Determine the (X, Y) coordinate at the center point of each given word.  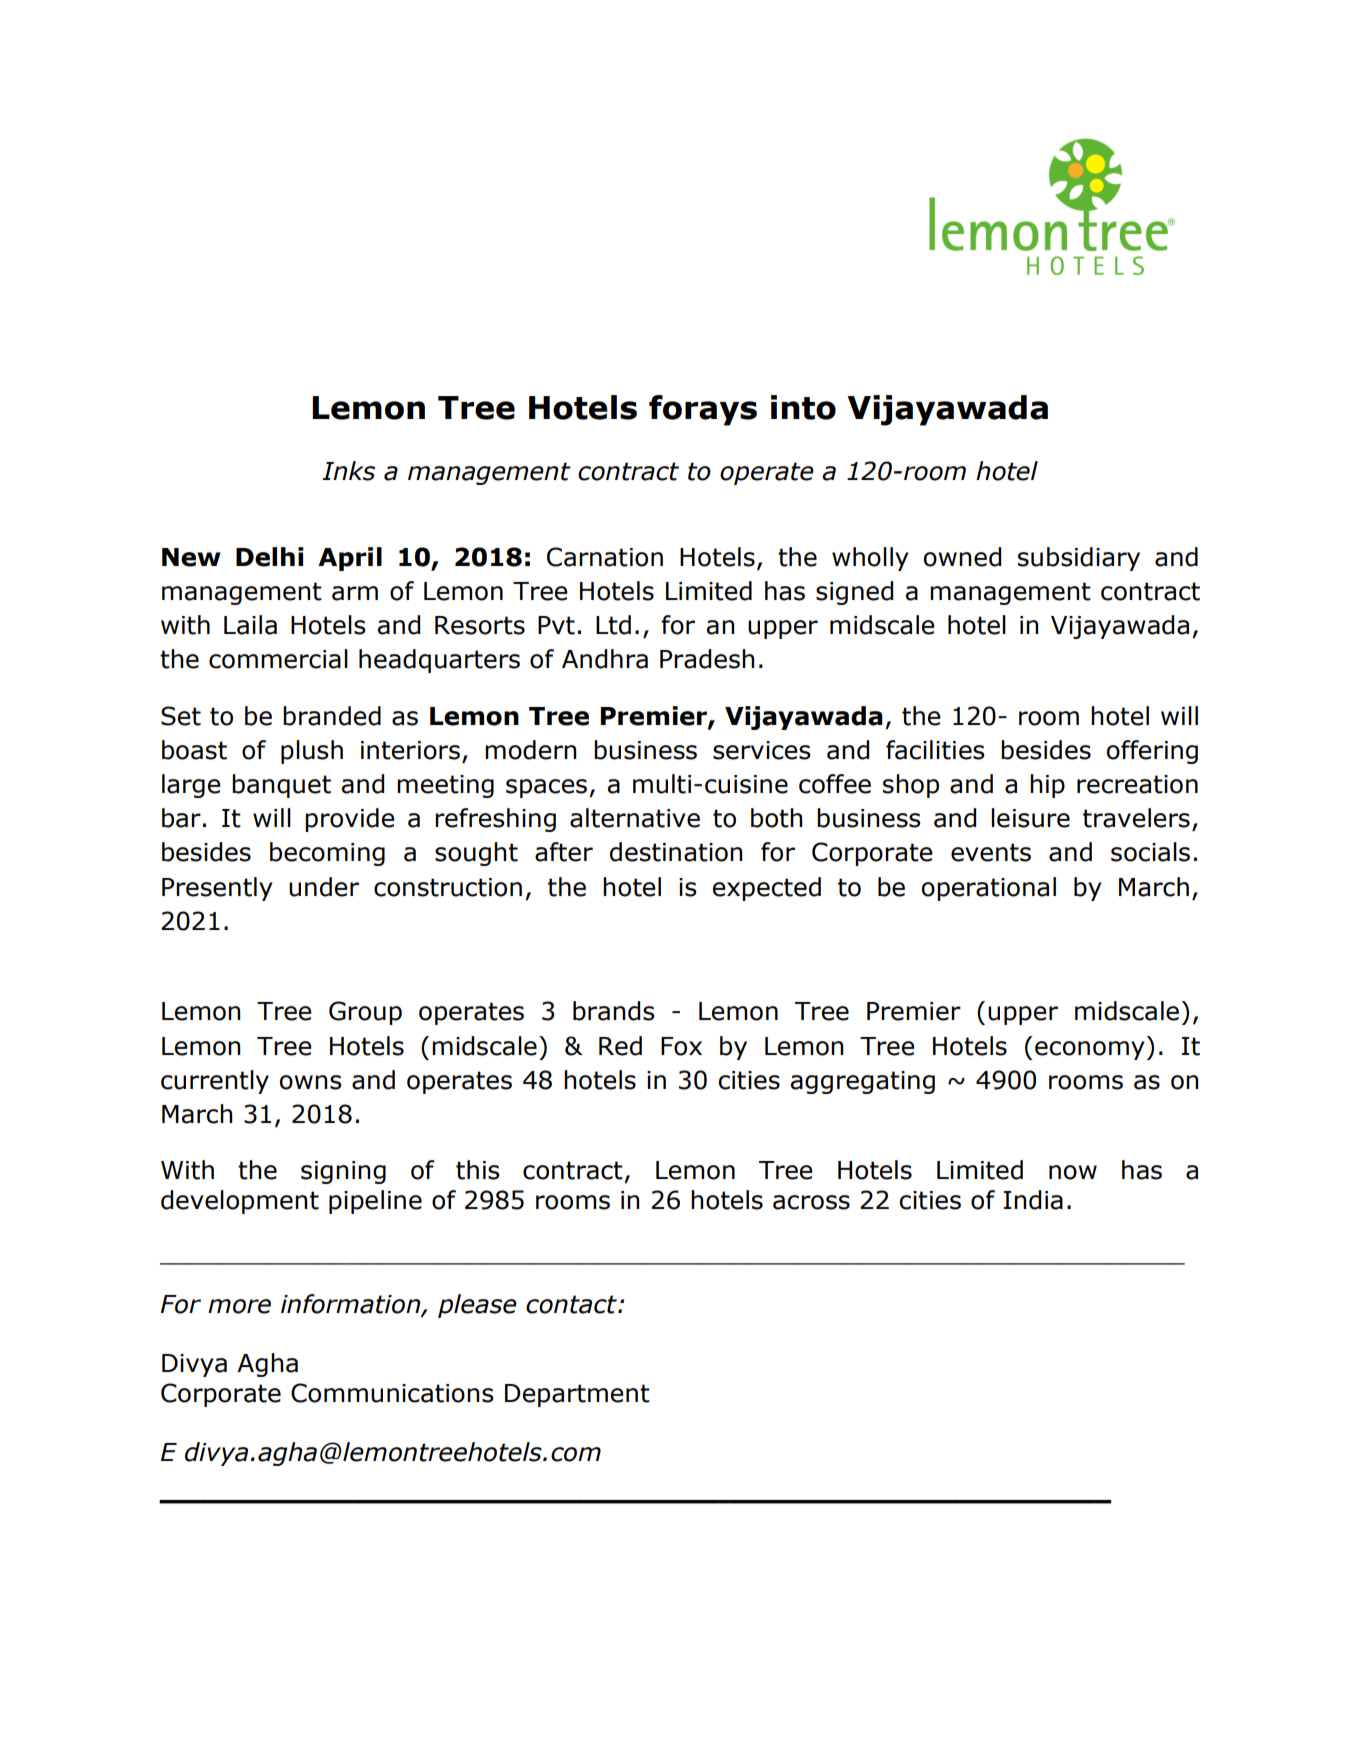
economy (1089, 1050)
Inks (348, 471)
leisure (1030, 818)
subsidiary (1079, 559)
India (1033, 1200)
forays (703, 410)
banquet (281, 786)
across (811, 1202)
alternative (635, 818)
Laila (250, 625)
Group (365, 1013)
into (803, 407)
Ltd (613, 625)
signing (343, 1172)
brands (614, 1011)
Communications (392, 1393)
